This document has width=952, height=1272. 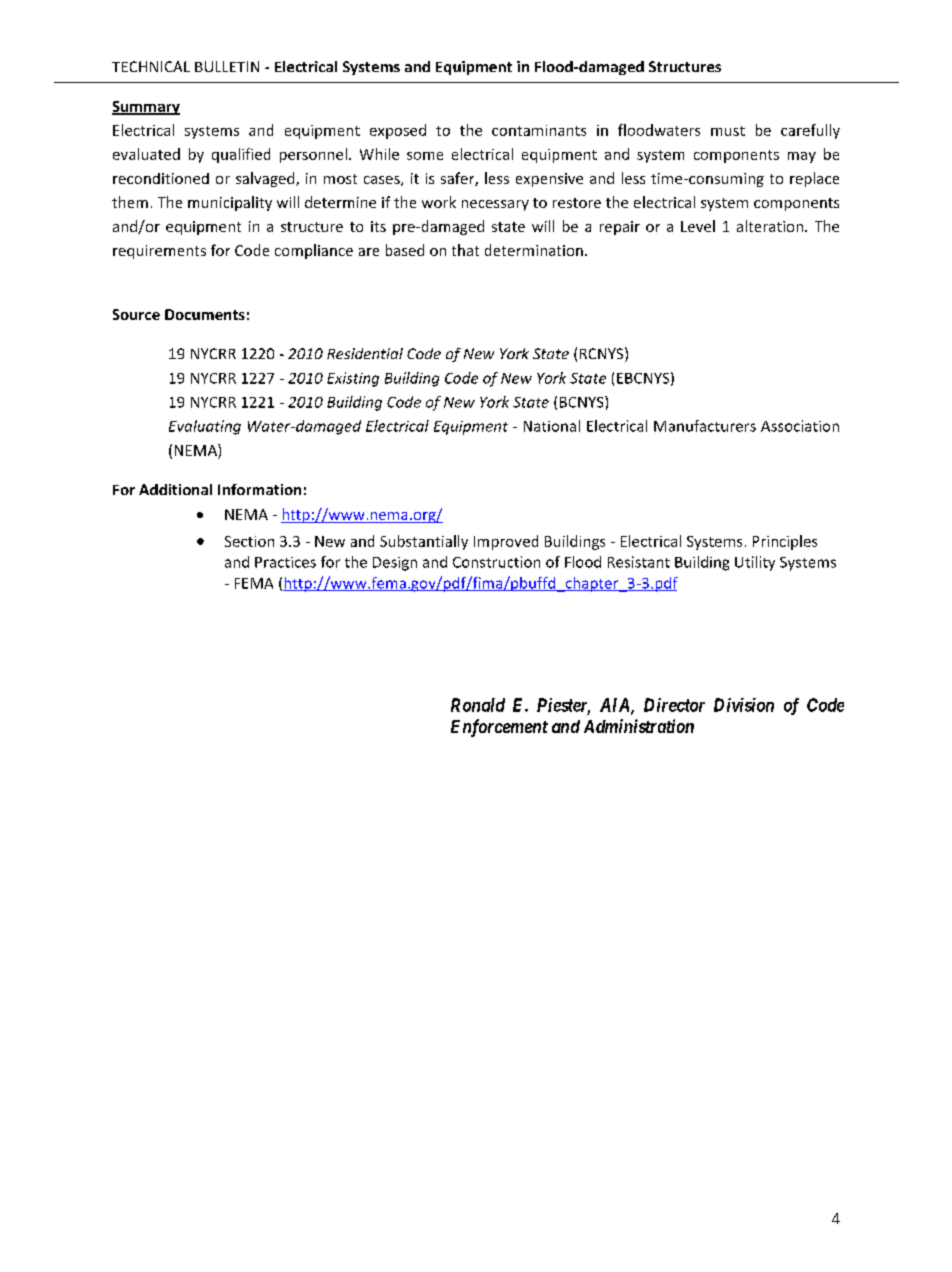 What do you see at coordinates (478, 705) in the document?
I see `Ronald` at bounding box center [478, 705].
